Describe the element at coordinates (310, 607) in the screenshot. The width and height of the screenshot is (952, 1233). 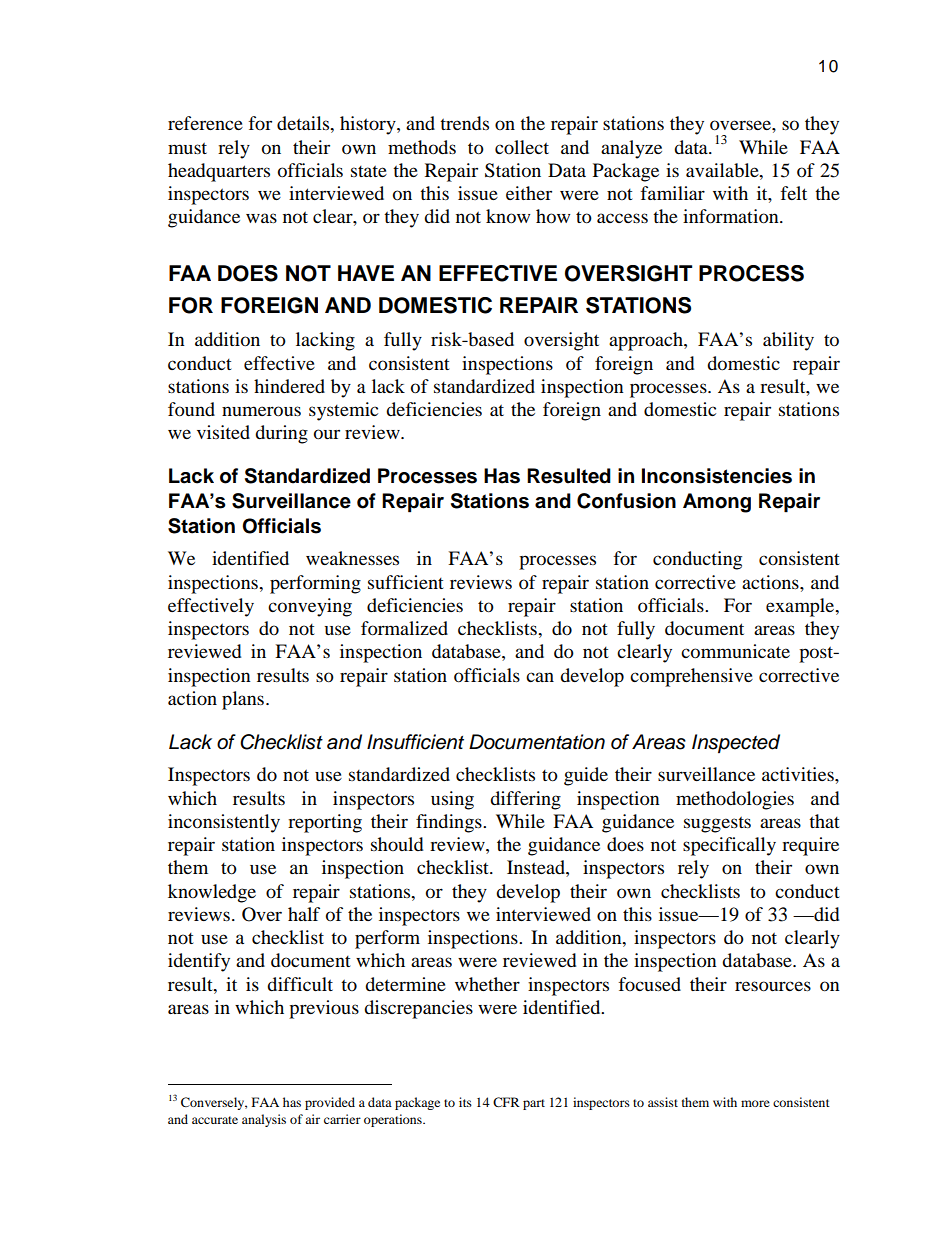
I see `conveying` at that location.
